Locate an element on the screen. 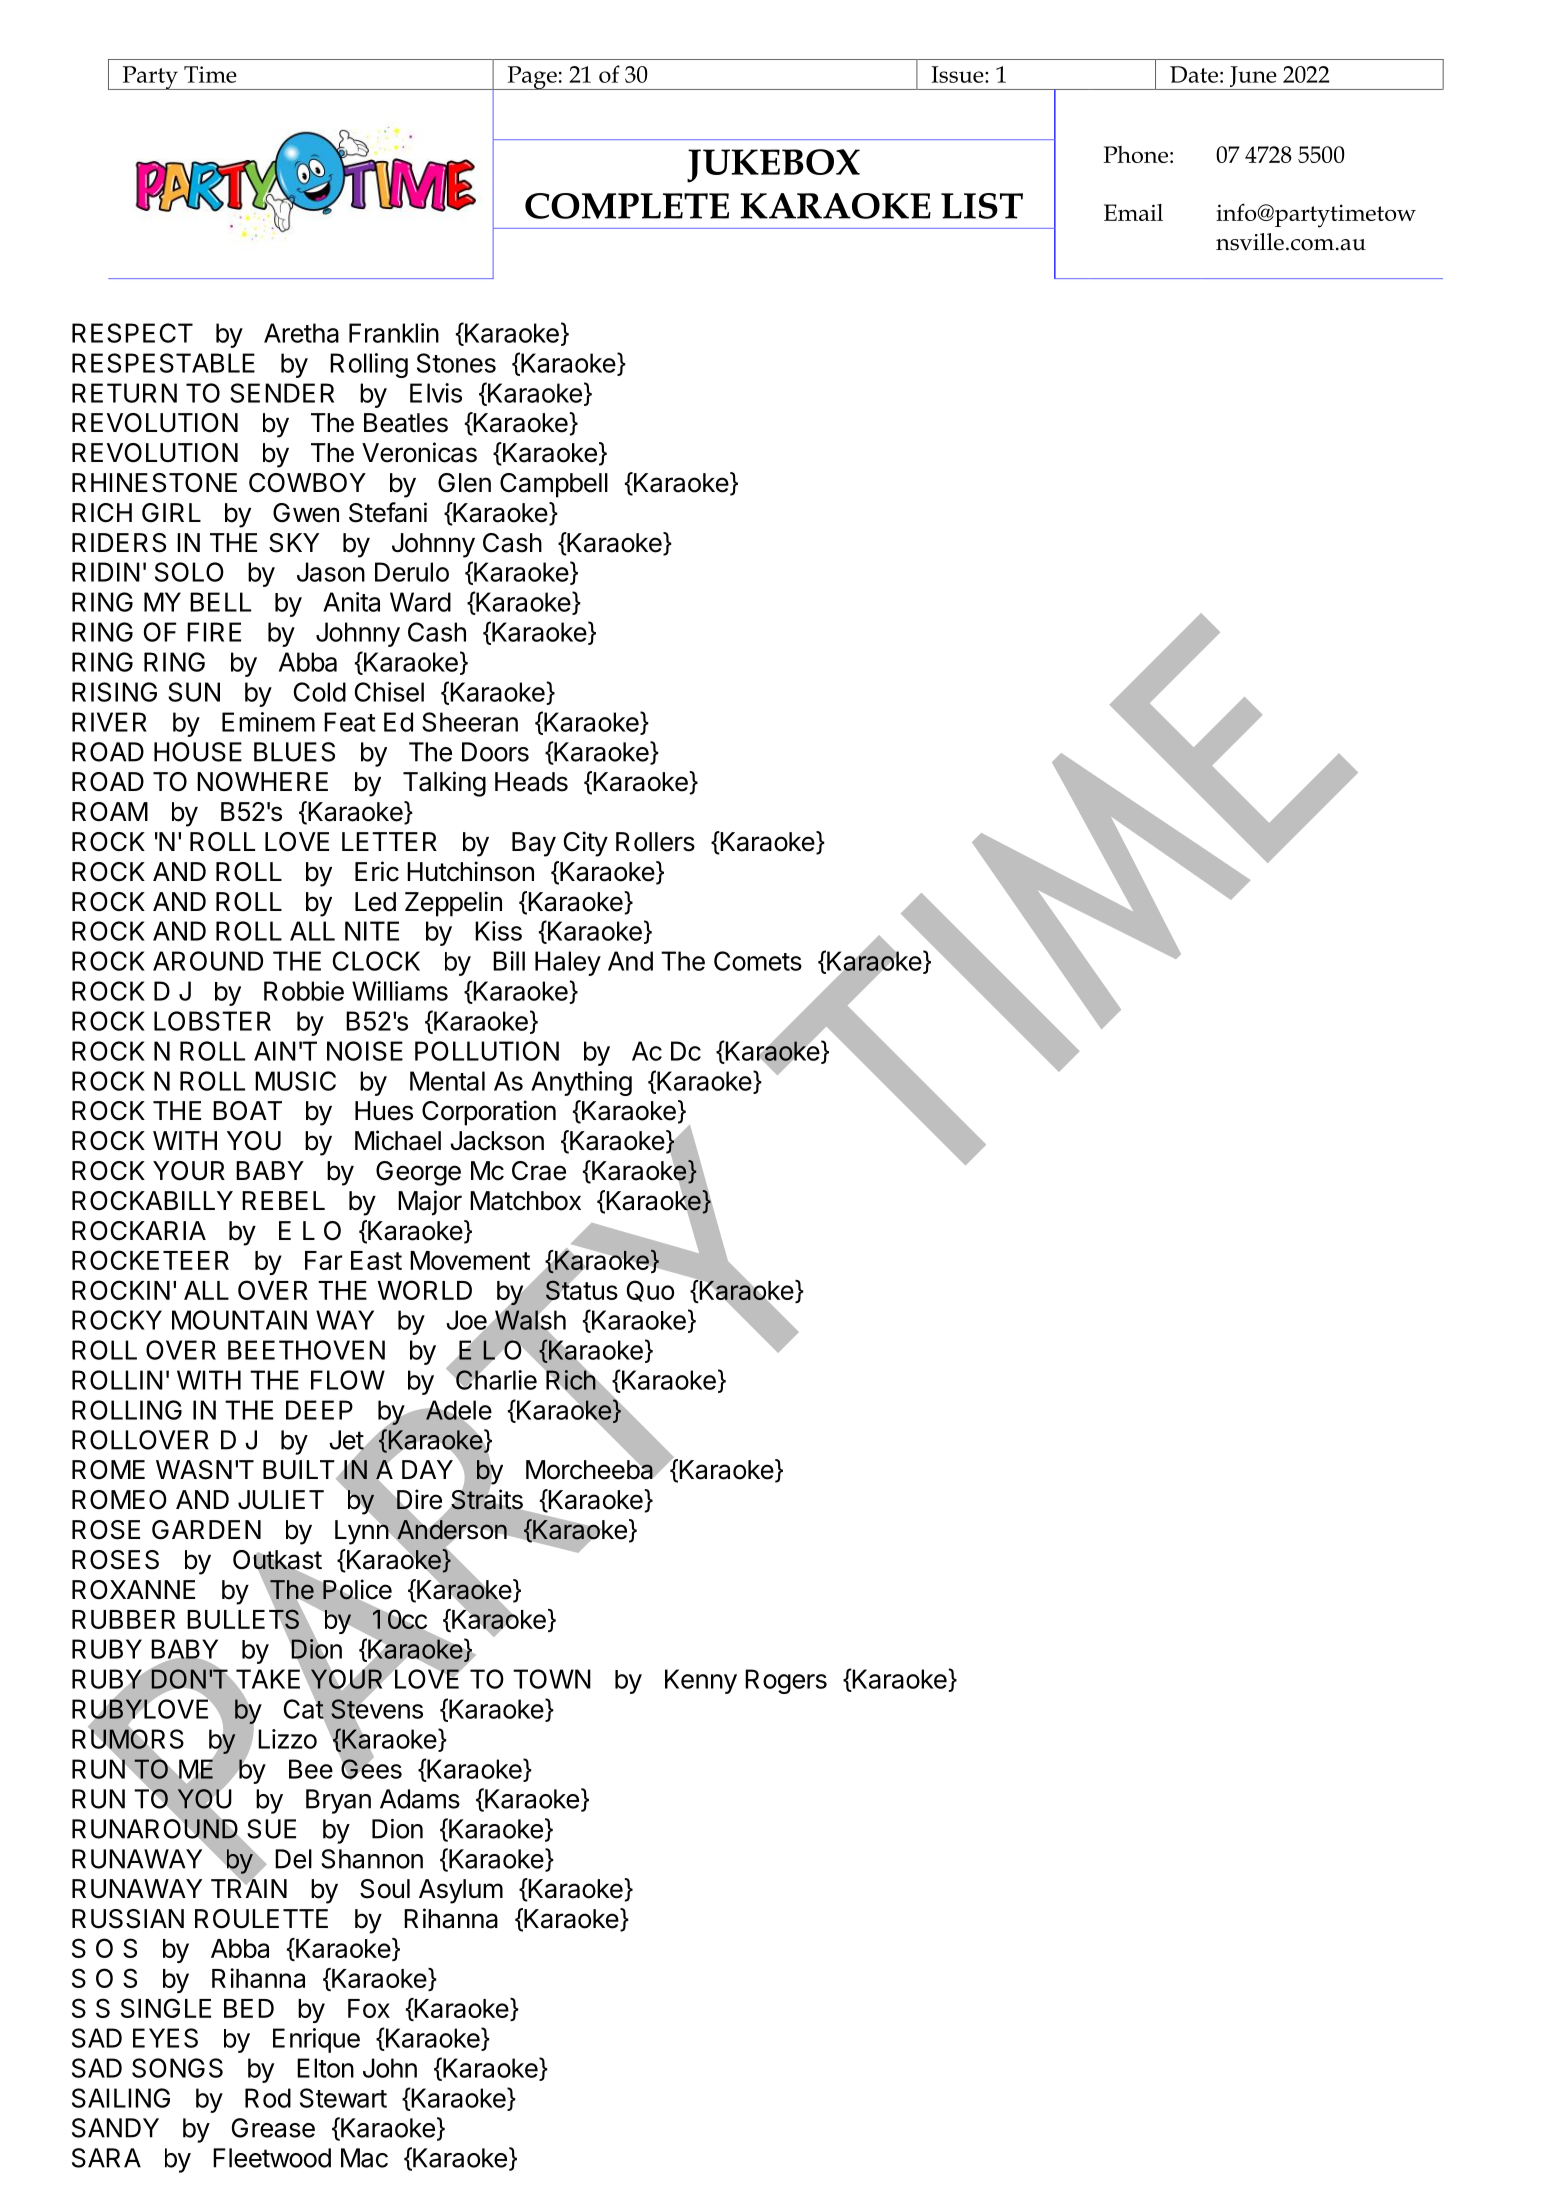  BOAT is located at coordinates (247, 1111).
